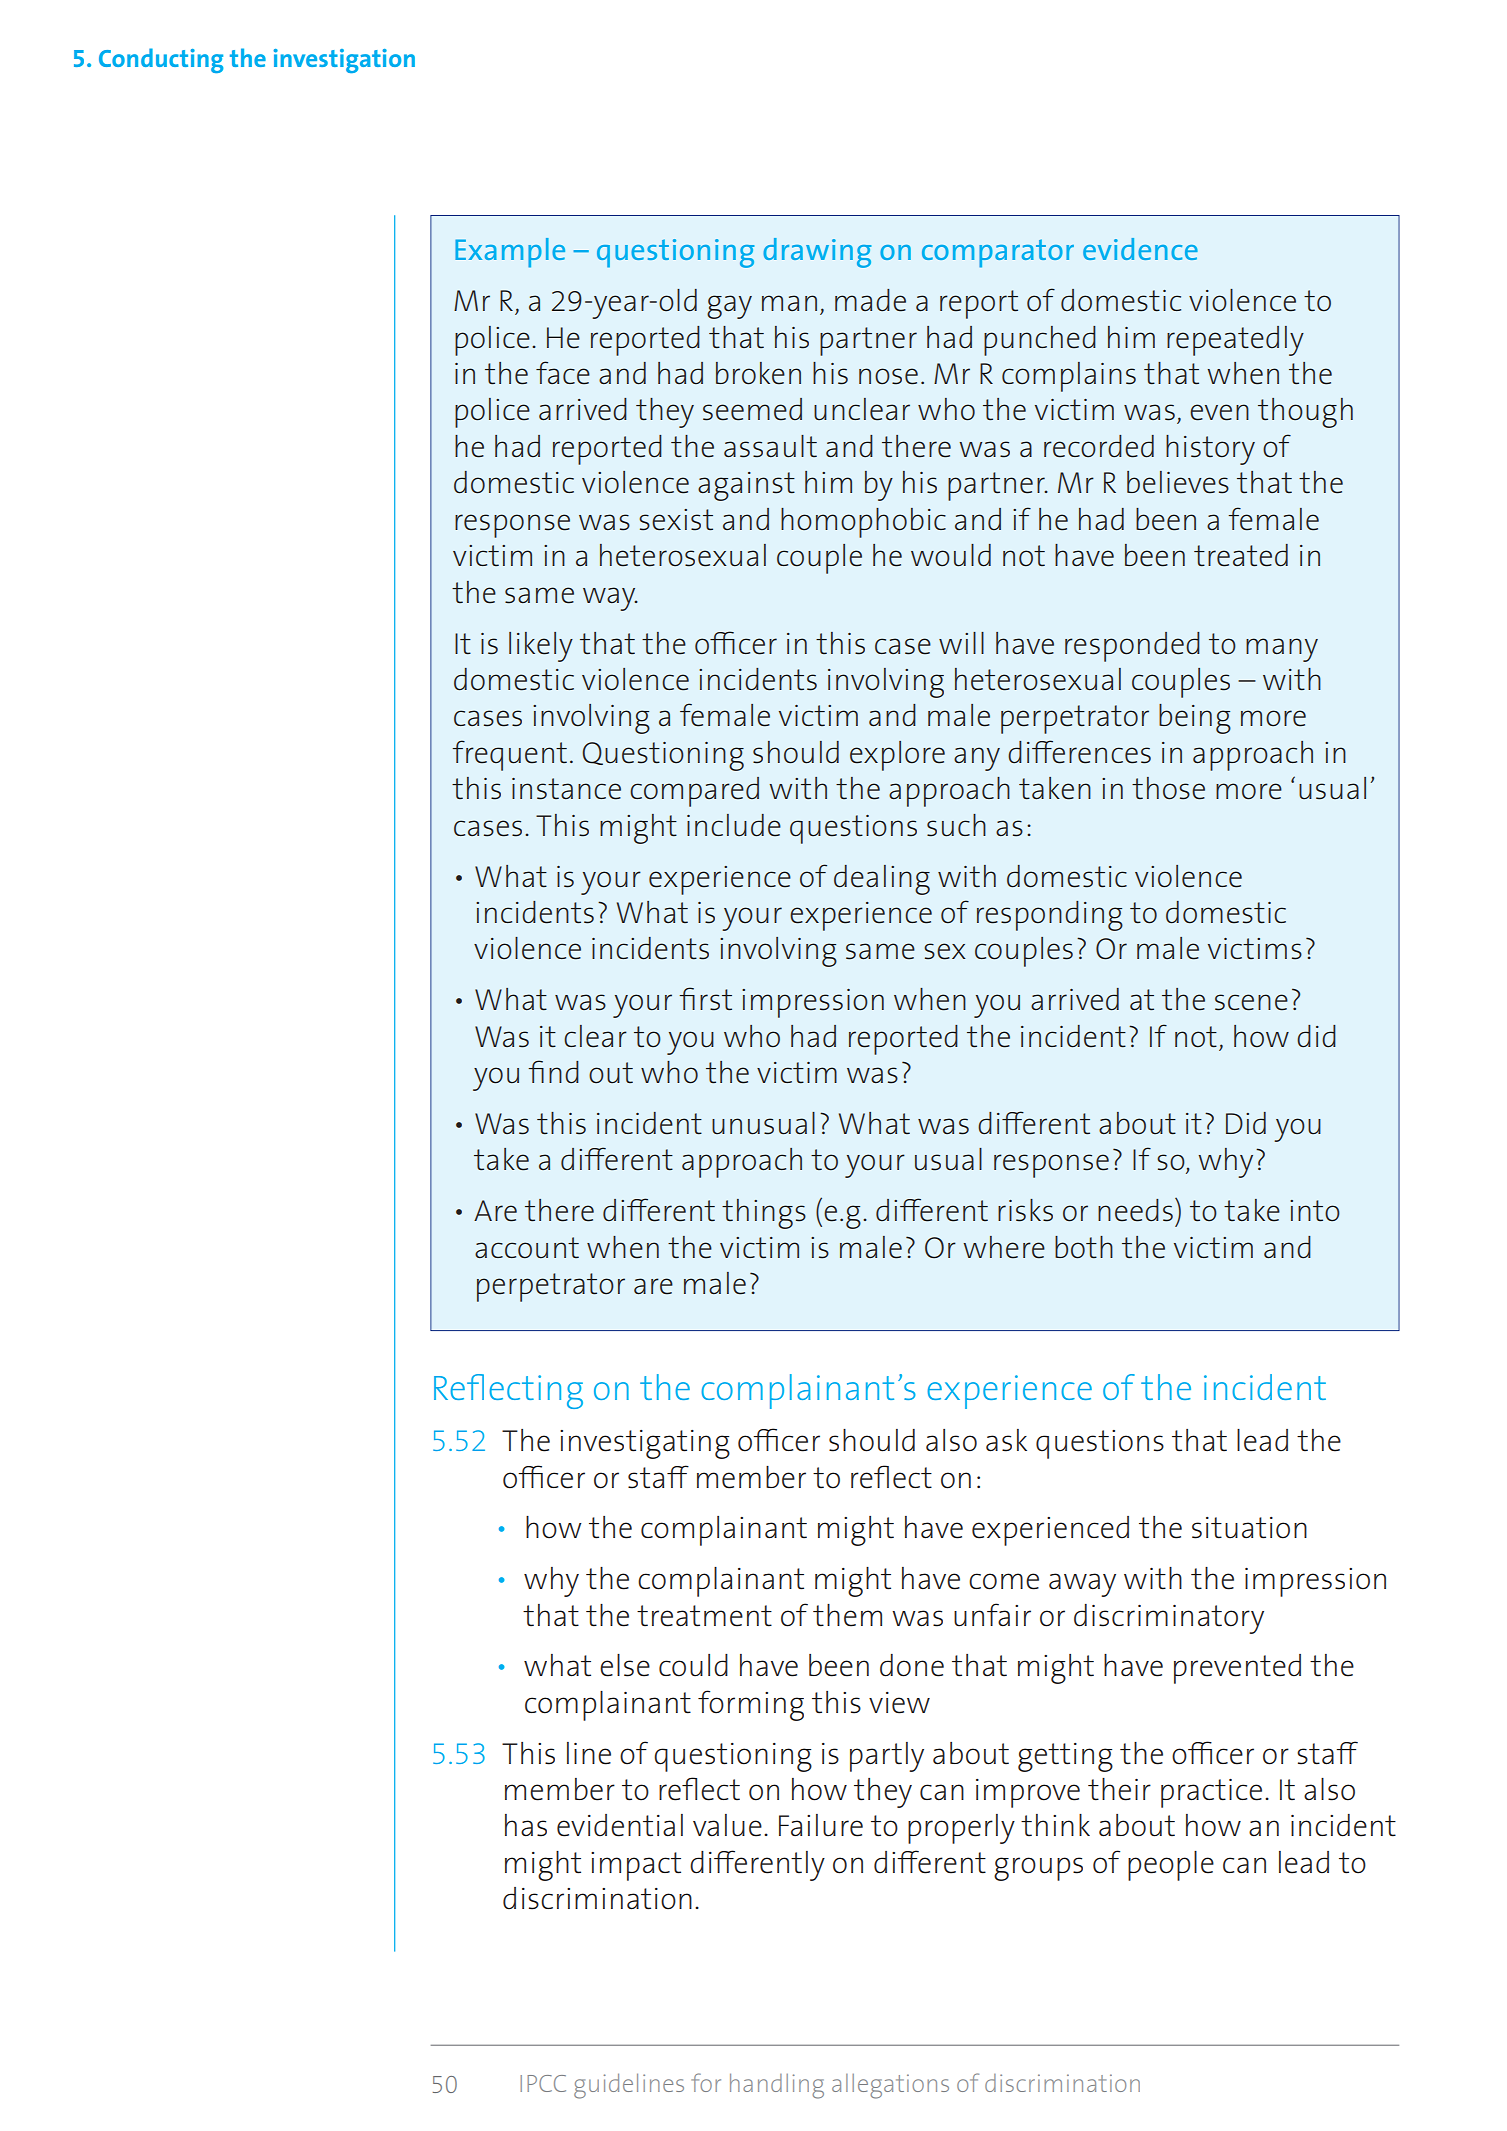 Image resolution: width=1507 pixels, height=2131 pixels. I want to click on scene, so click(1251, 1002).
